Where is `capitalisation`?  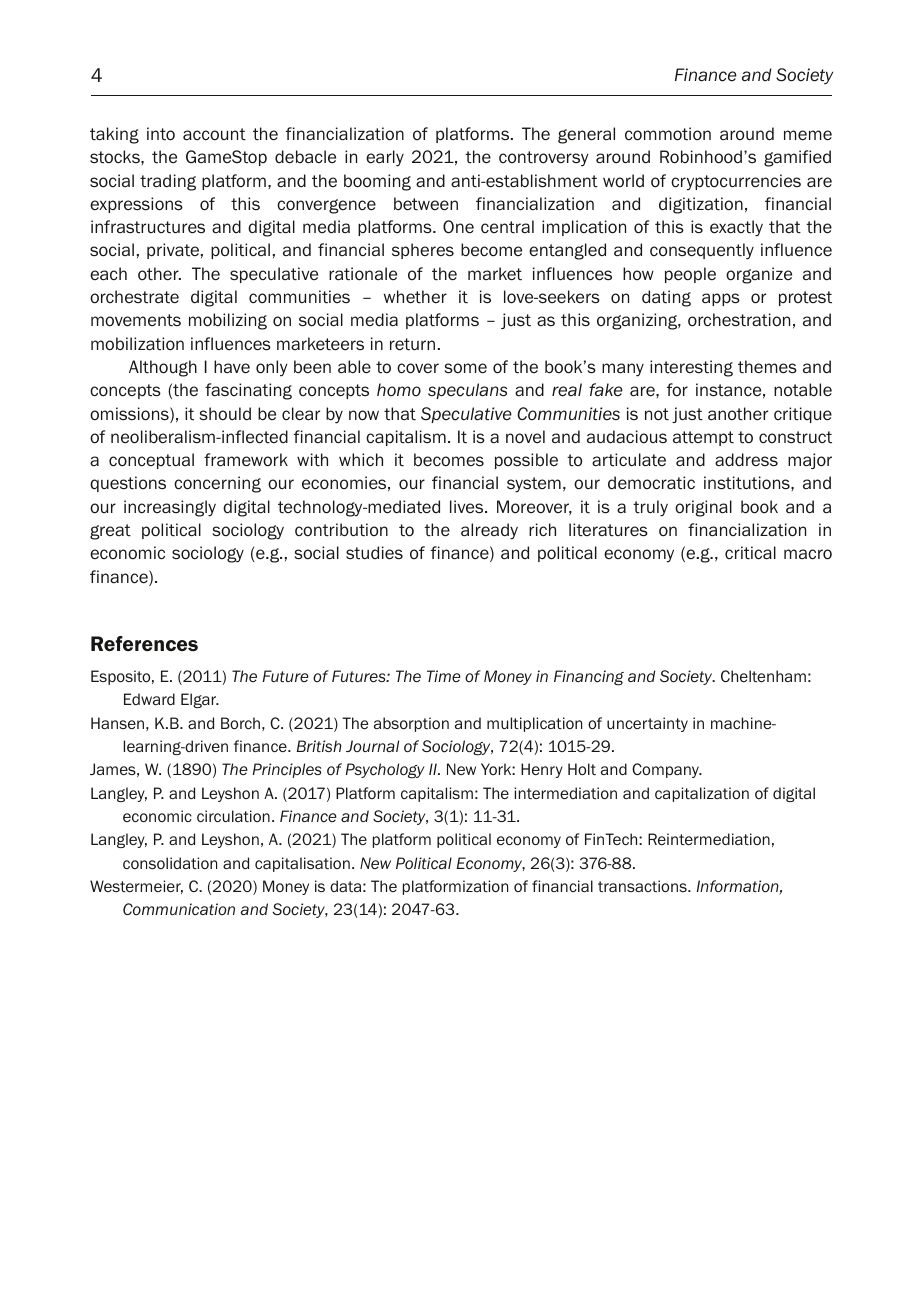
capitalisation is located at coordinates (302, 864).
